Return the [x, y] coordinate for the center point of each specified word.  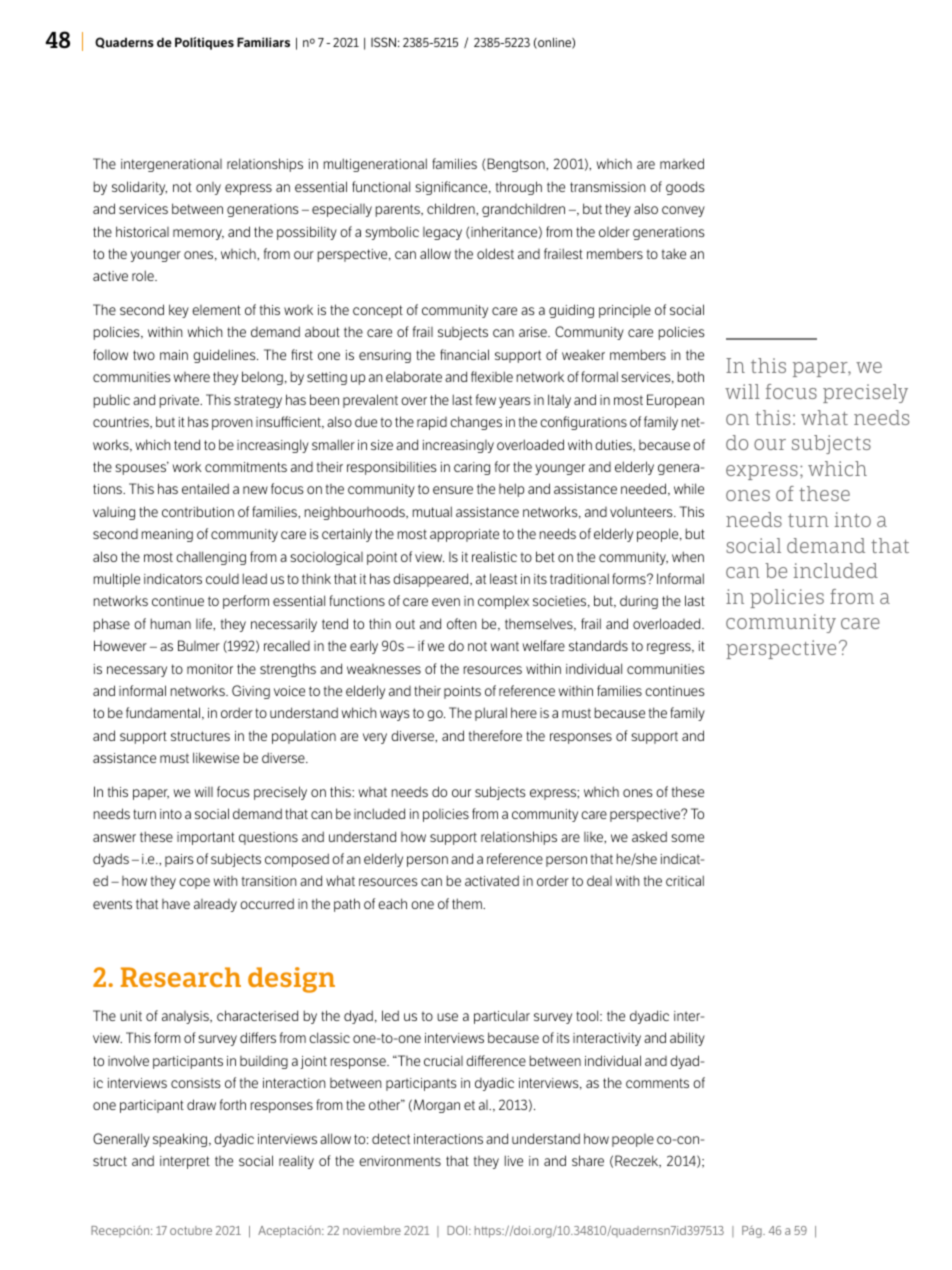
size [382, 445]
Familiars [263, 42]
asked [649, 836]
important [206, 838]
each [392, 903]
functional [381, 186]
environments [400, 1161]
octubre [191, 1230]
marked [682, 163]
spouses [142, 468]
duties [614, 445]
